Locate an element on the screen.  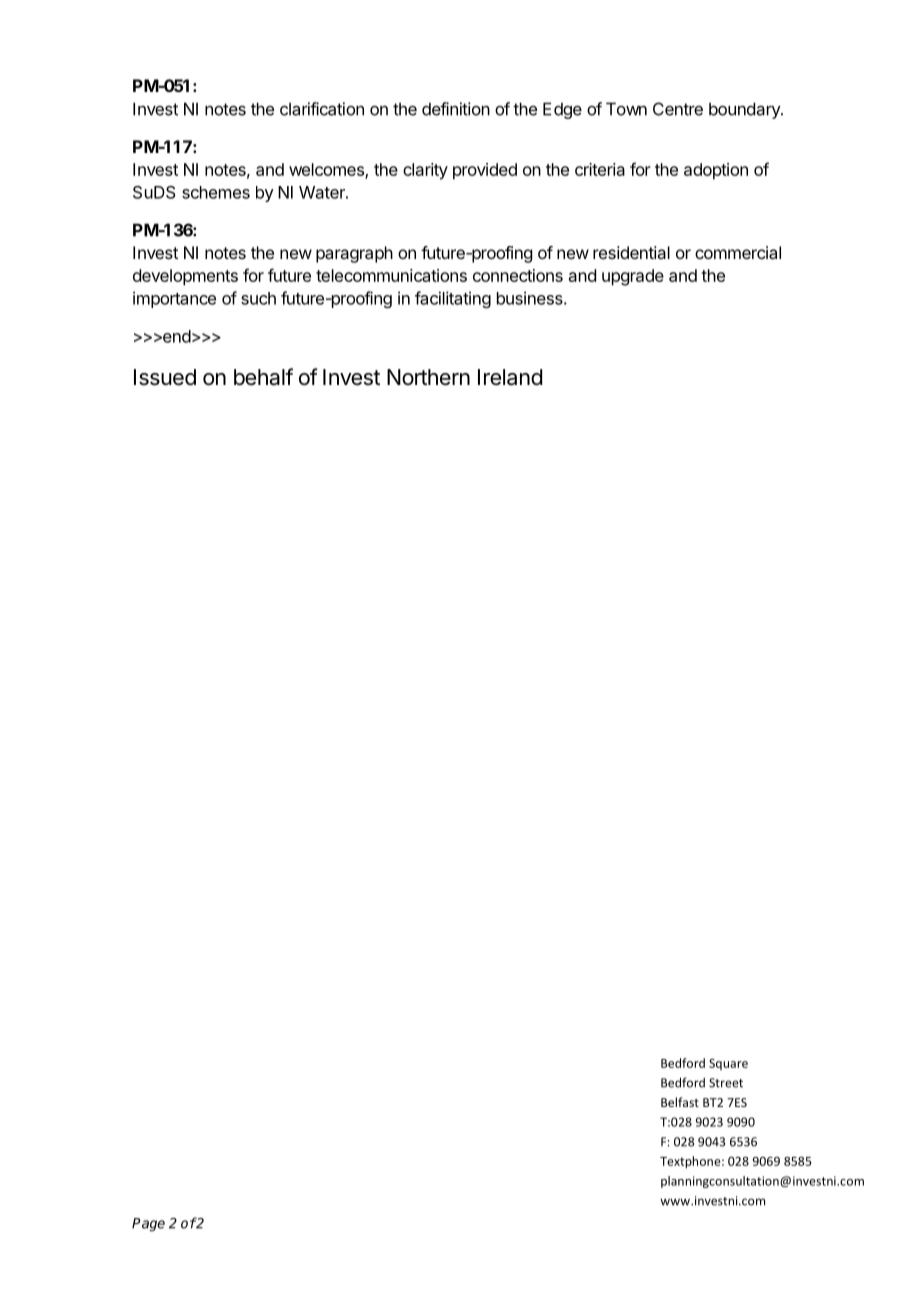
Northern is located at coordinates (428, 377).
